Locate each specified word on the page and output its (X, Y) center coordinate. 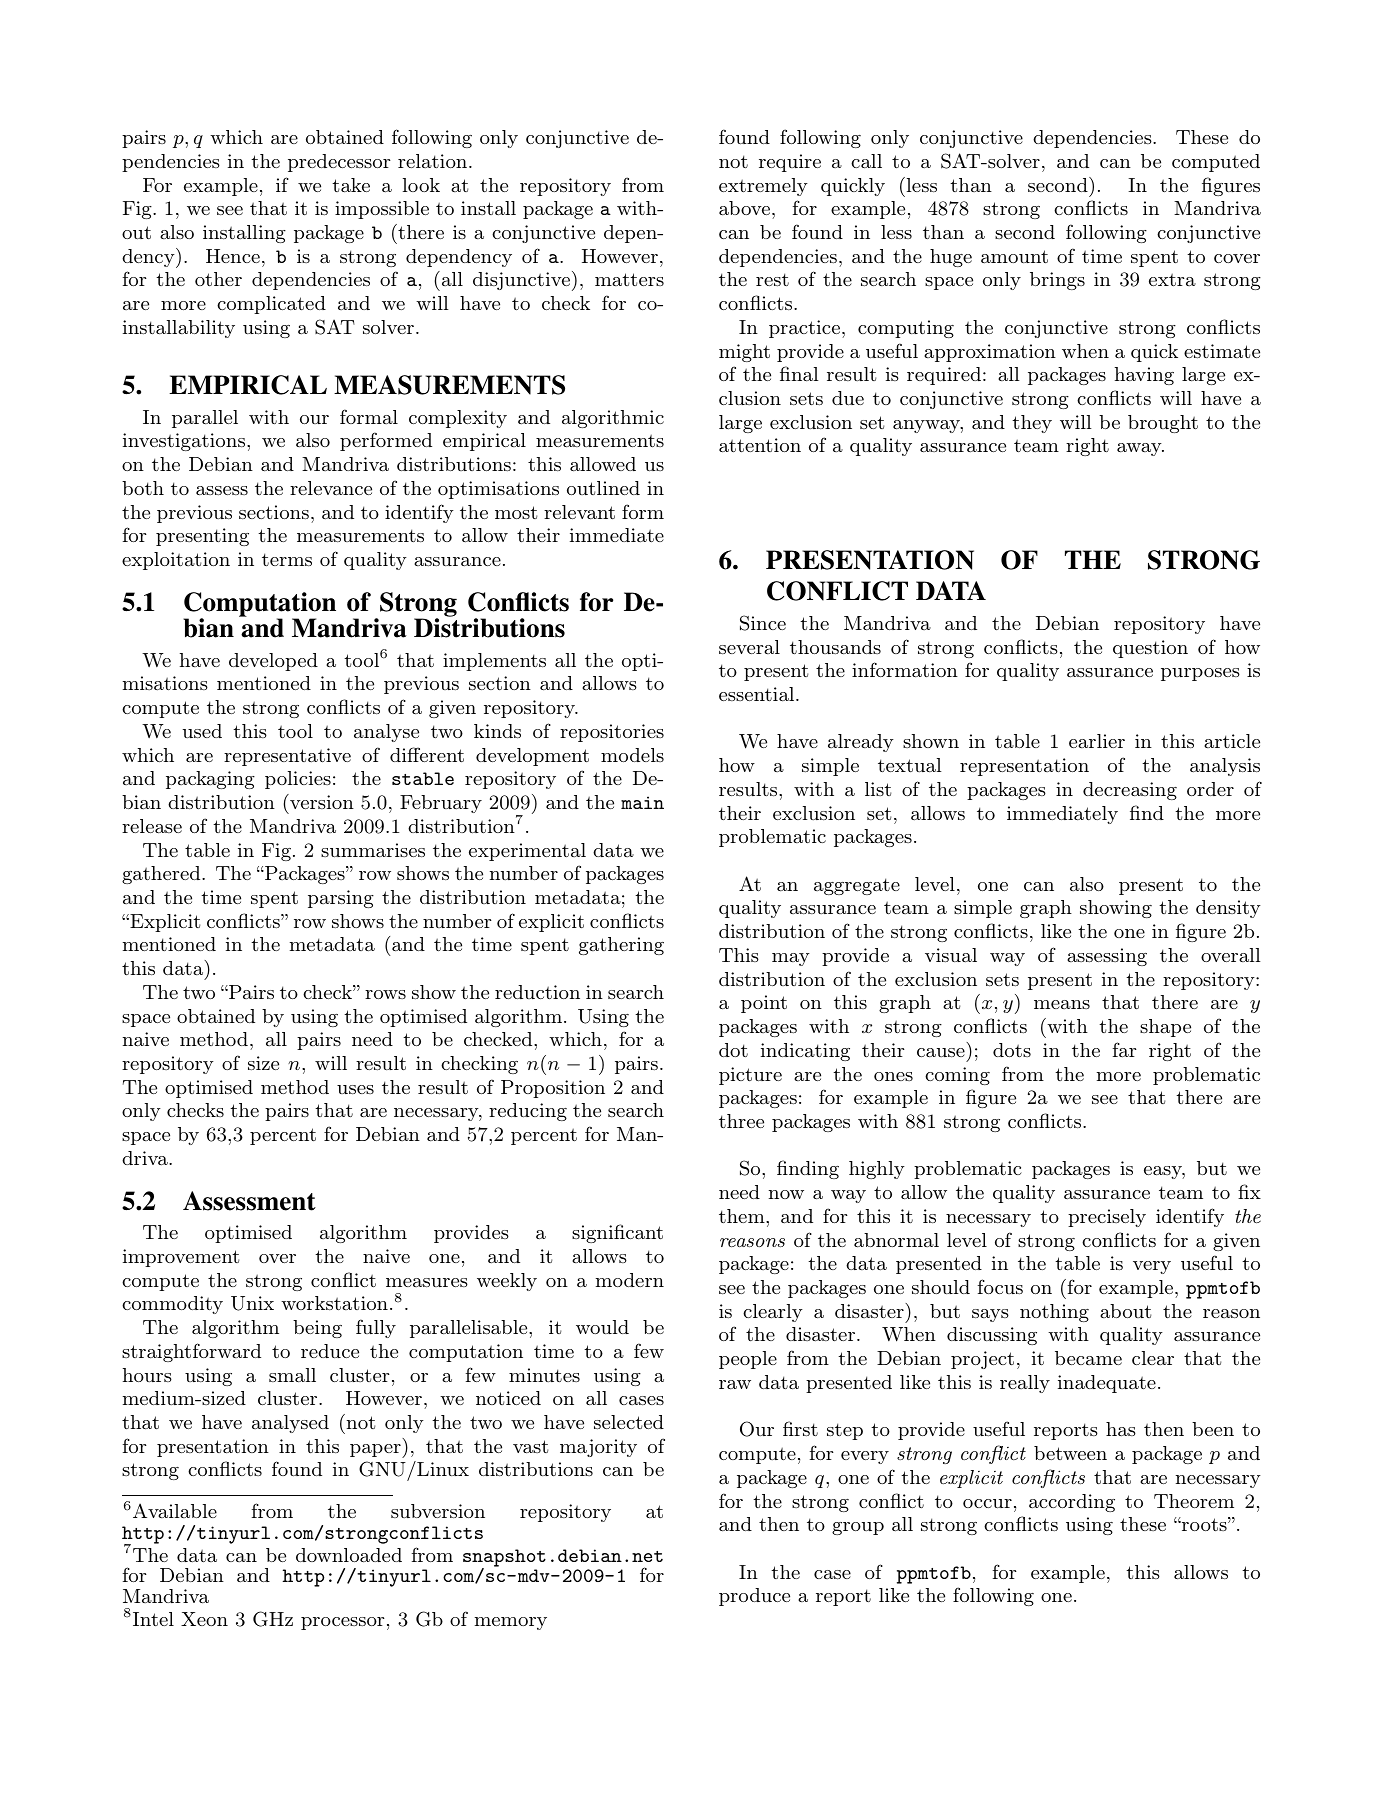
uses (355, 1089)
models (632, 755)
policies (298, 780)
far (1125, 1049)
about (1125, 1311)
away (1140, 449)
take (351, 185)
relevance (331, 488)
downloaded (349, 1555)
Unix (252, 1303)
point (764, 1004)
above (746, 208)
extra (1172, 279)
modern (630, 1280)
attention (760, 445)
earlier (1097, 741)
